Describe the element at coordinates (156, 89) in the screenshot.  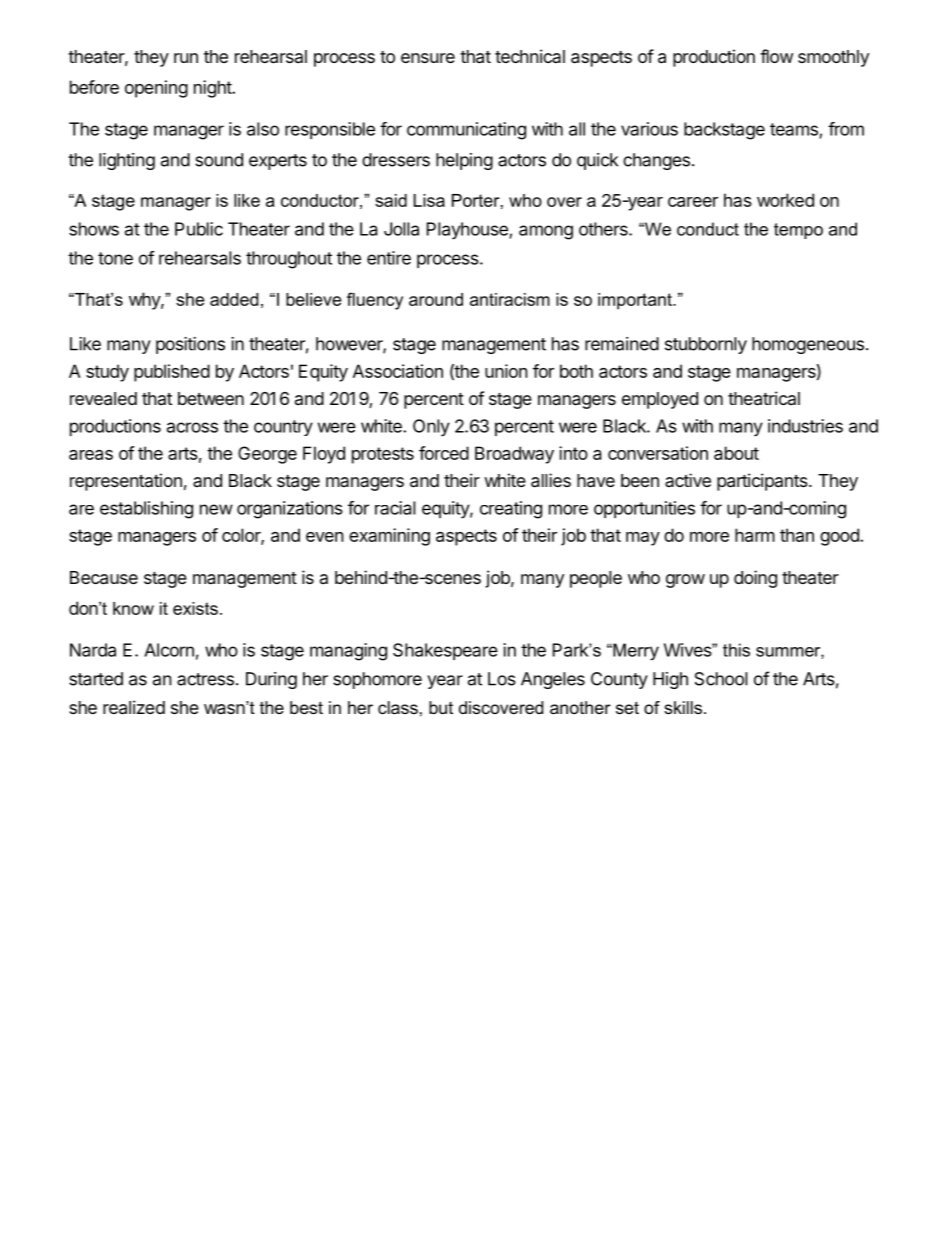
I see `opening` at that location.
